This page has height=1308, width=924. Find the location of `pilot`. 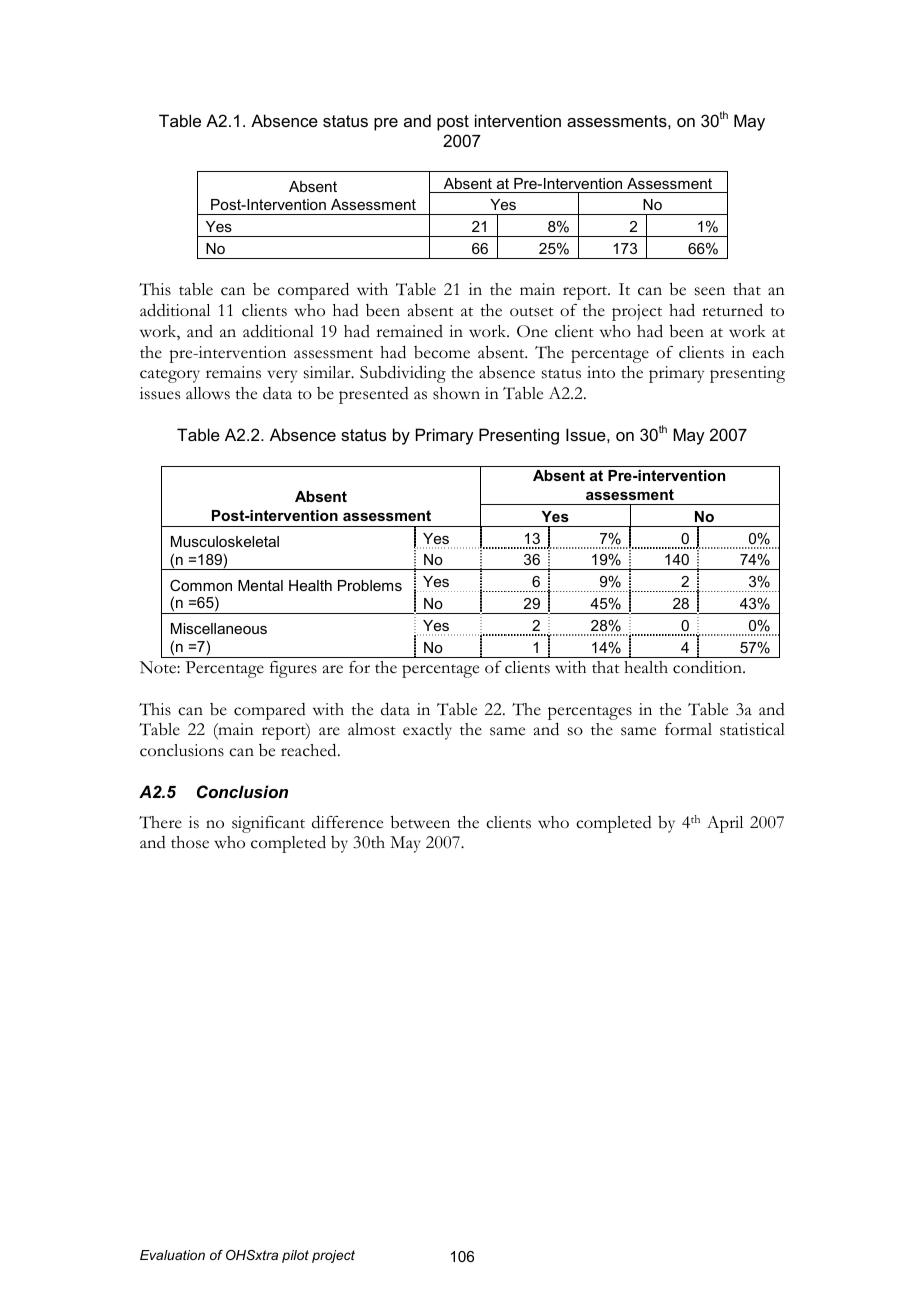

pilot is located at coordinates (295, 1256).
